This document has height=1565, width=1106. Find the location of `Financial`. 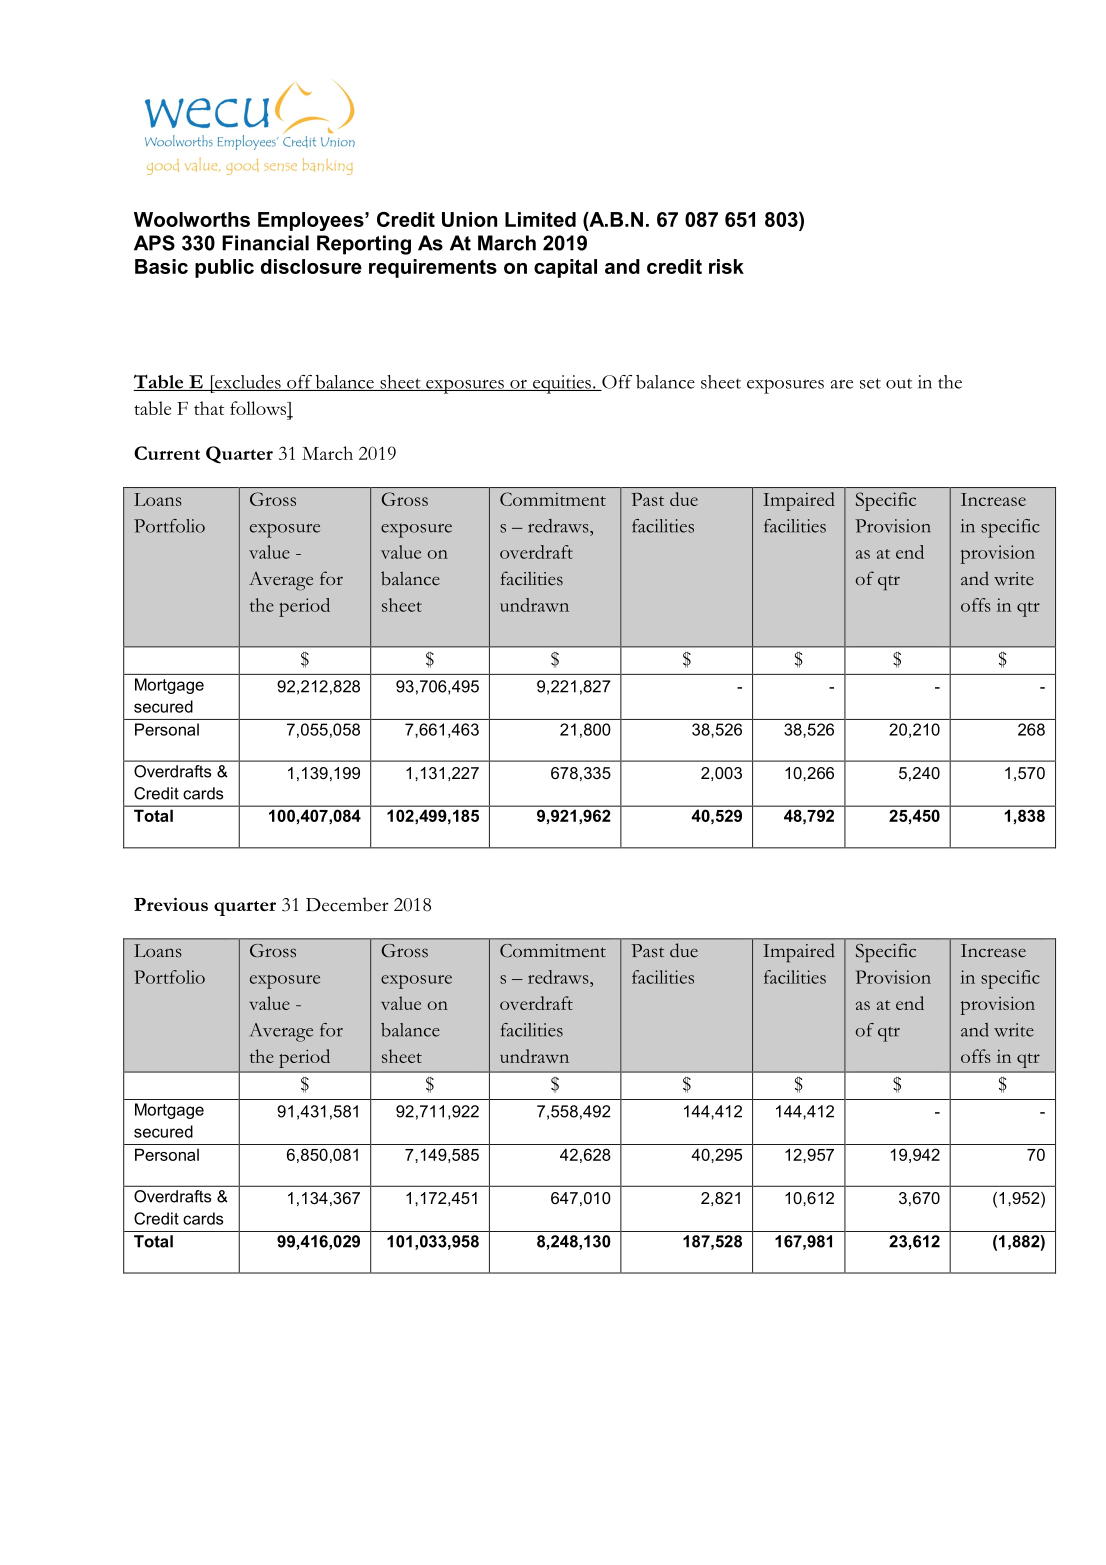

Financial is located at coordinates (265, 243).
